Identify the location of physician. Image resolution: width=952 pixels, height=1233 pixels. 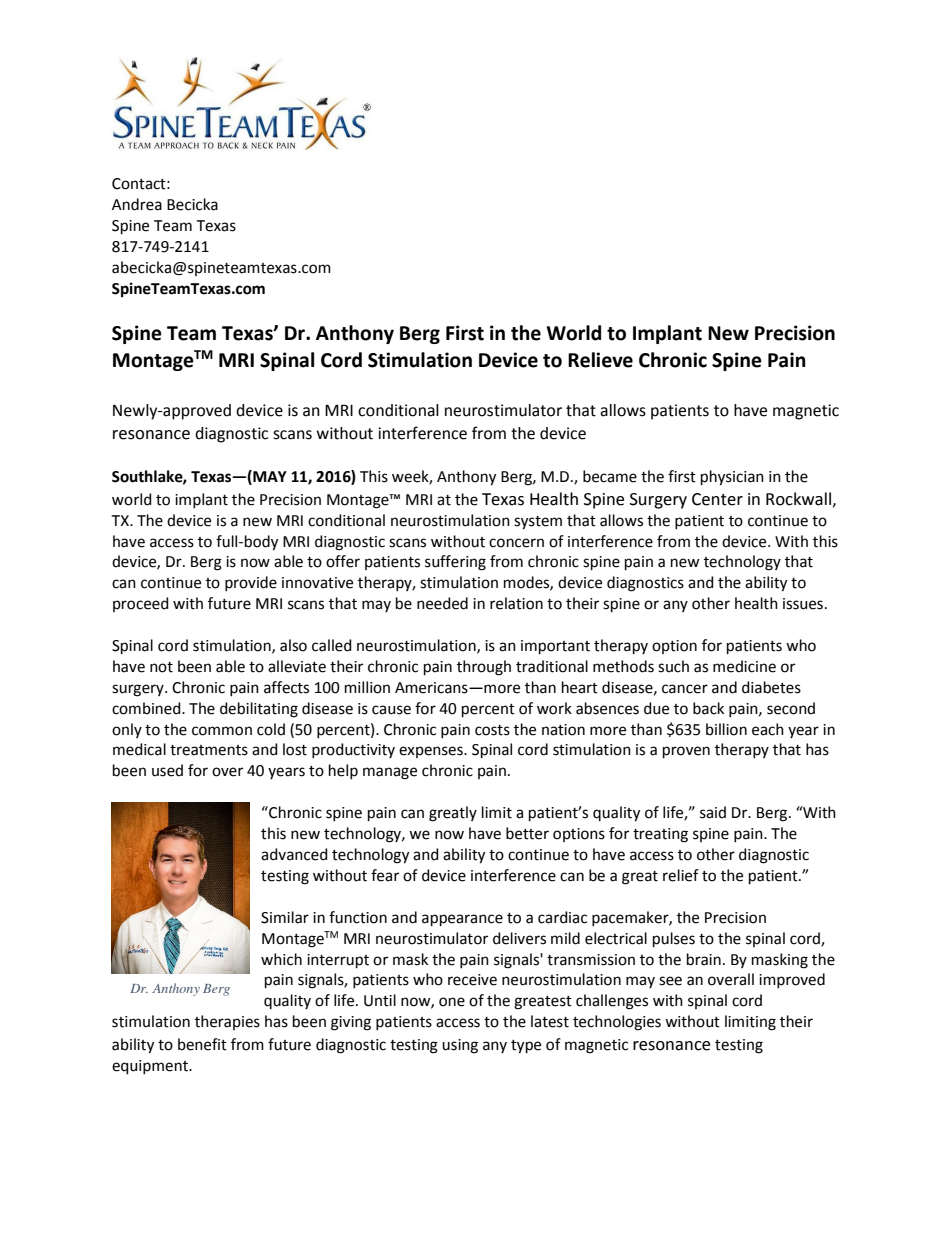
(732, 478).
